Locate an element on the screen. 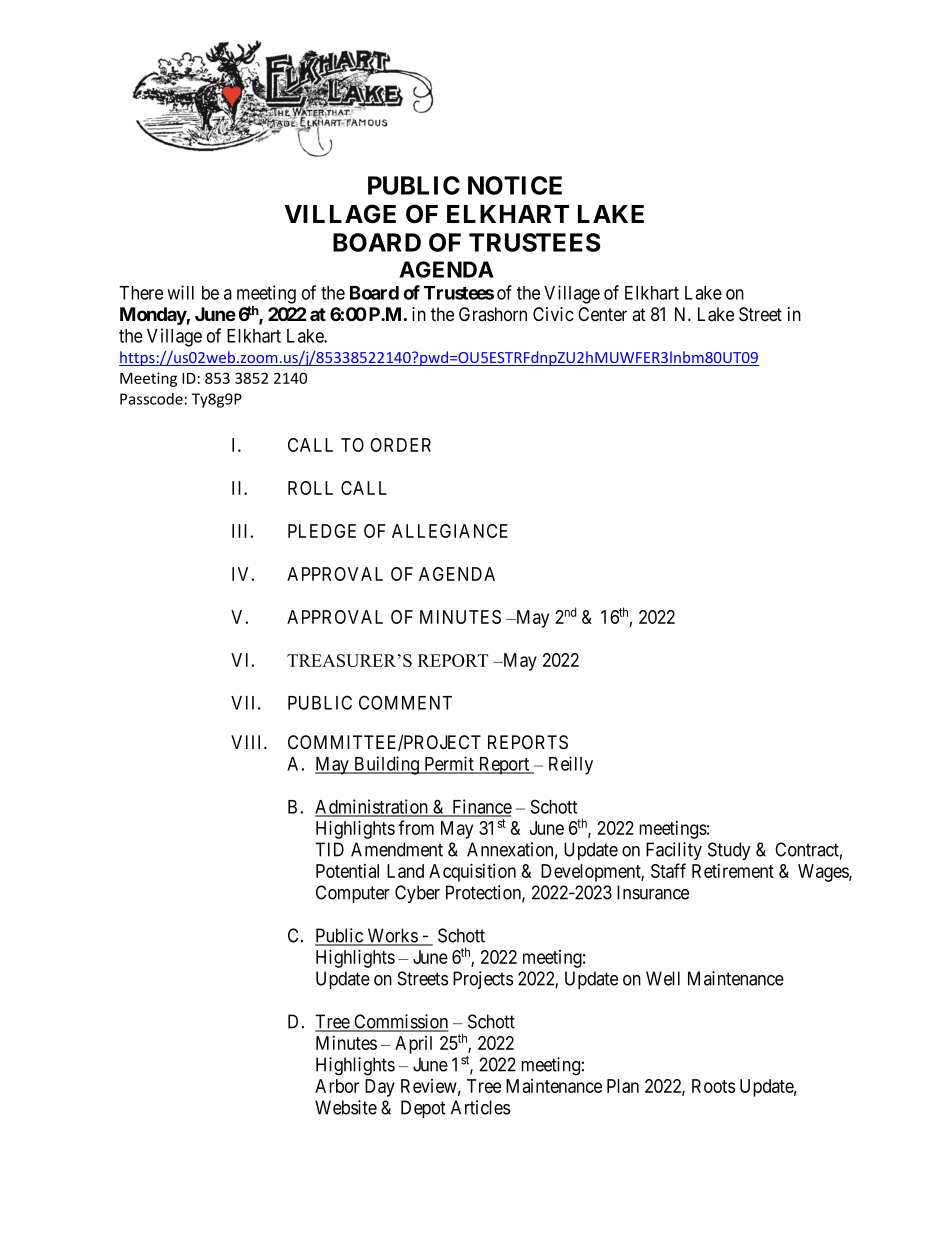  VIII is located at coordinates (248, 742).
